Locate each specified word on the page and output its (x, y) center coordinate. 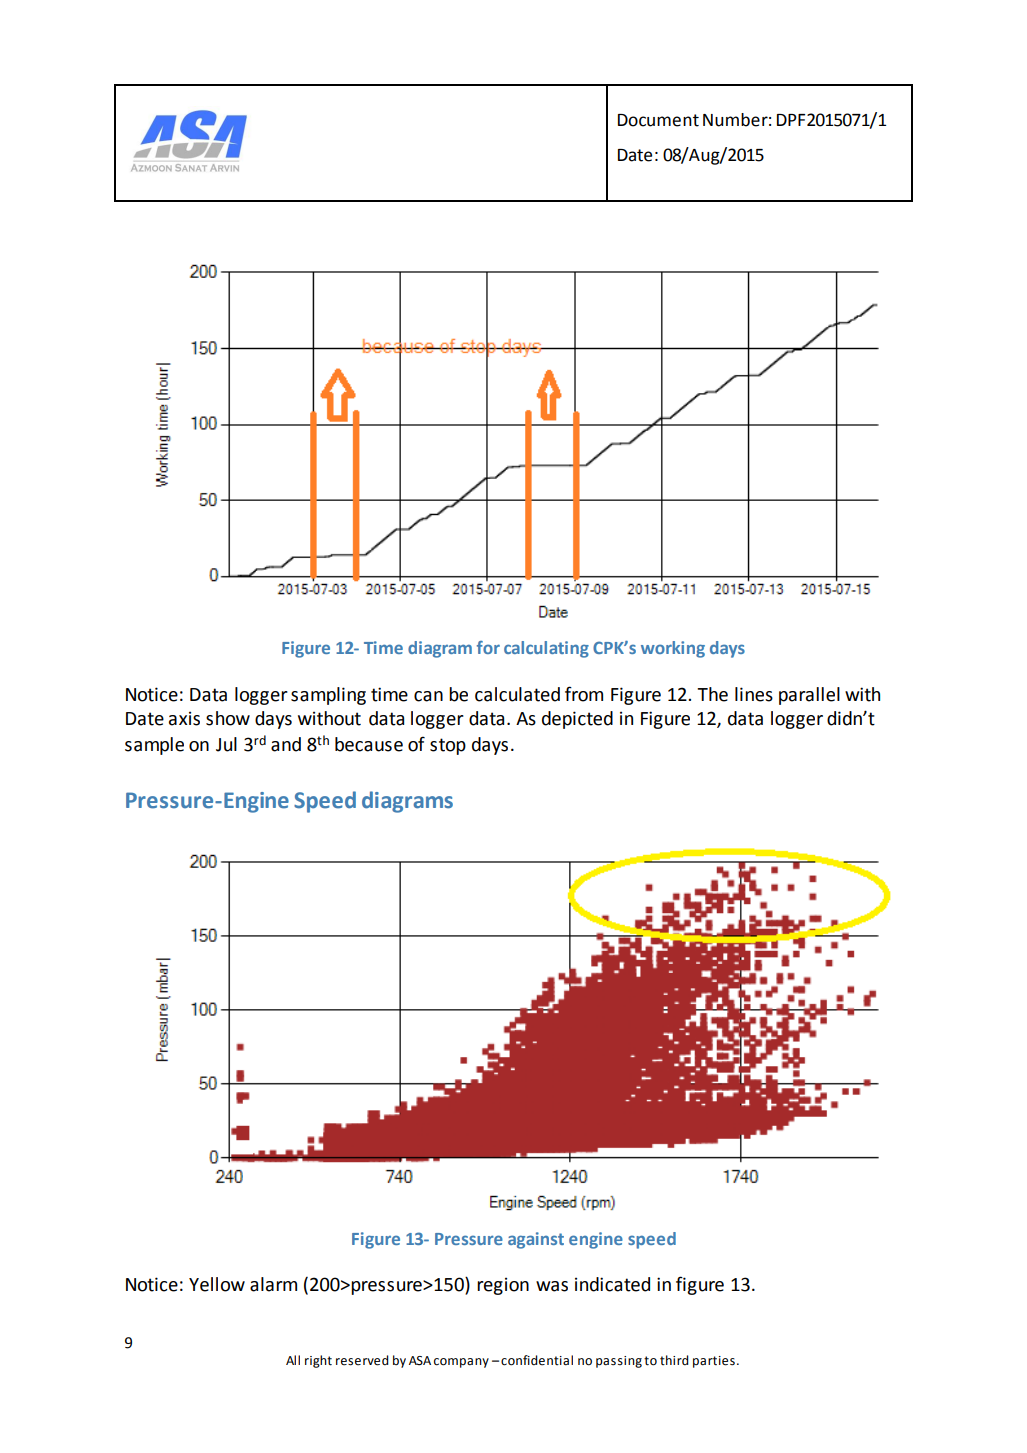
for (488, 647)
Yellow (217, 1284)
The (712, 694)
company (461, 1363)
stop (448, 746)
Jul (226, 744)
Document (658, 120)
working (673, 649)
